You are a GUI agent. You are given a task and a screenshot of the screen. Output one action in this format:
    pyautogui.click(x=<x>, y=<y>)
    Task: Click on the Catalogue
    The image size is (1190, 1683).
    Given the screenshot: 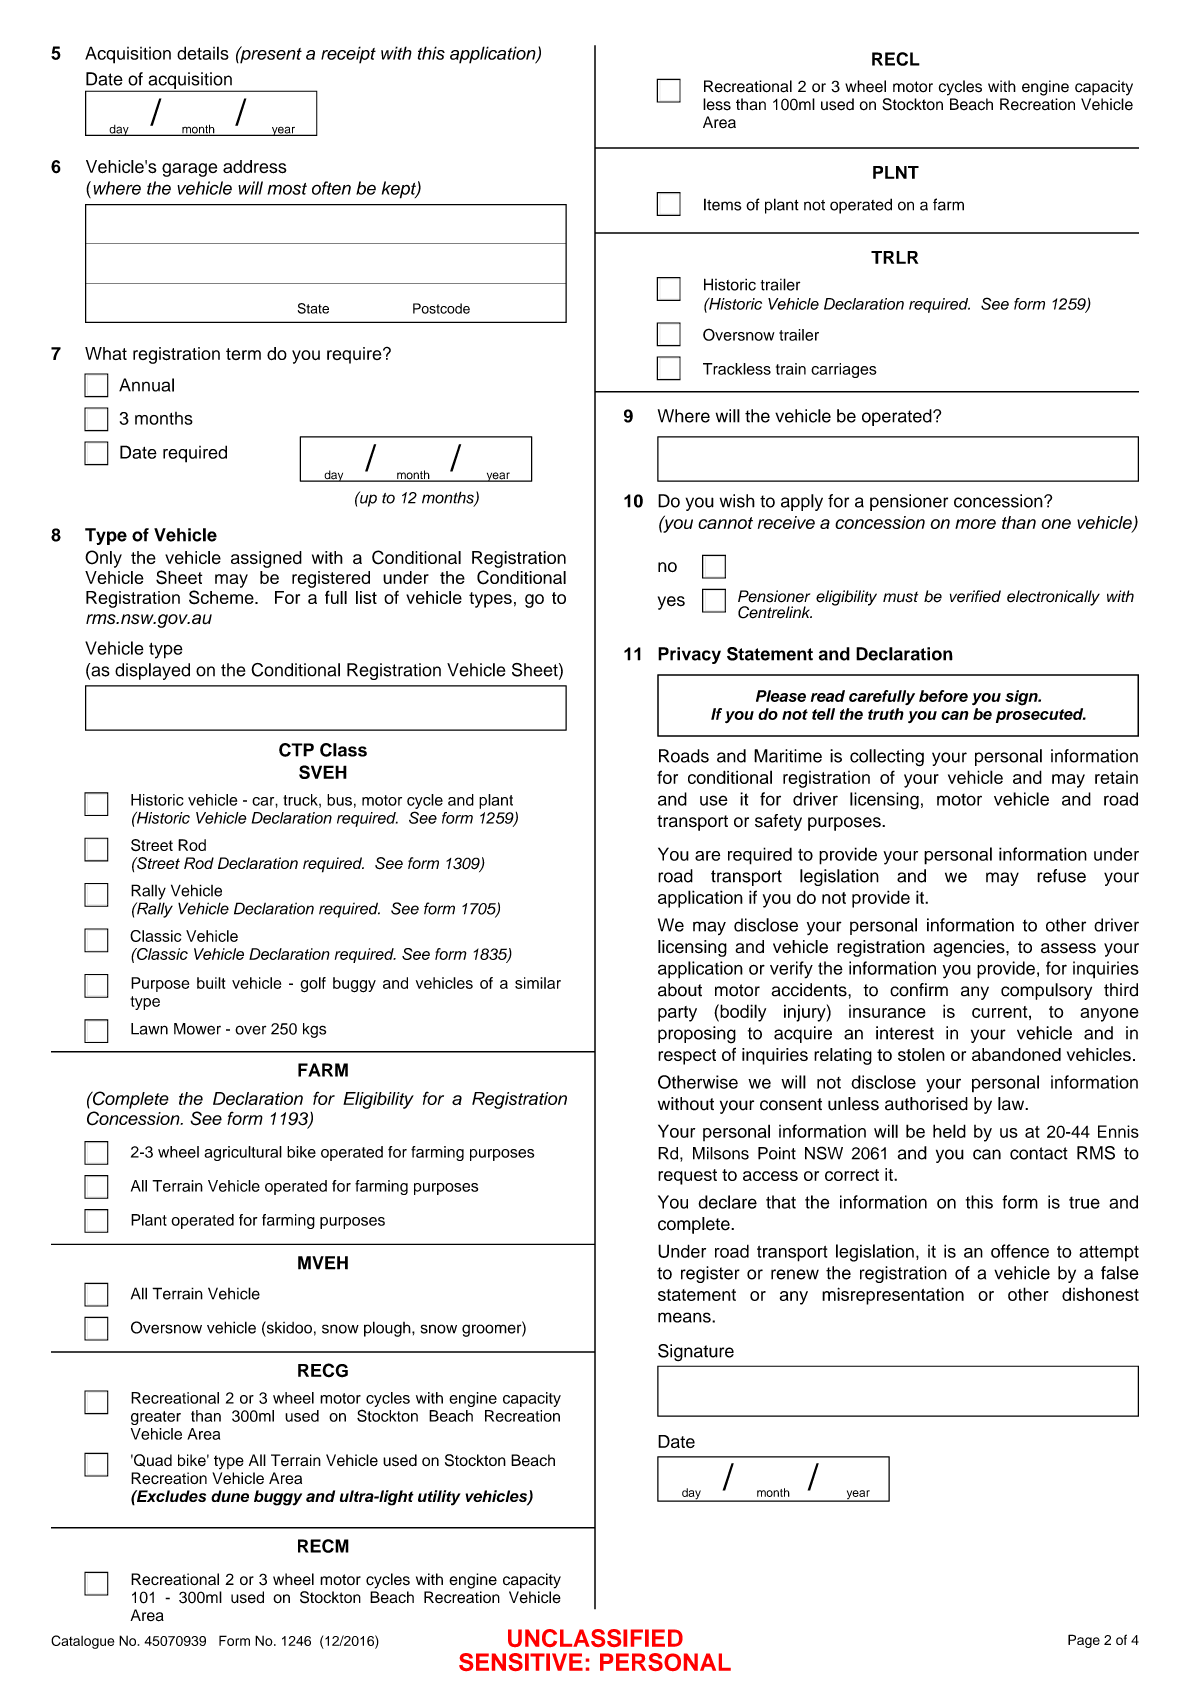 What is the action you would take?
    pyautogui.click(x=82, y=1642)
